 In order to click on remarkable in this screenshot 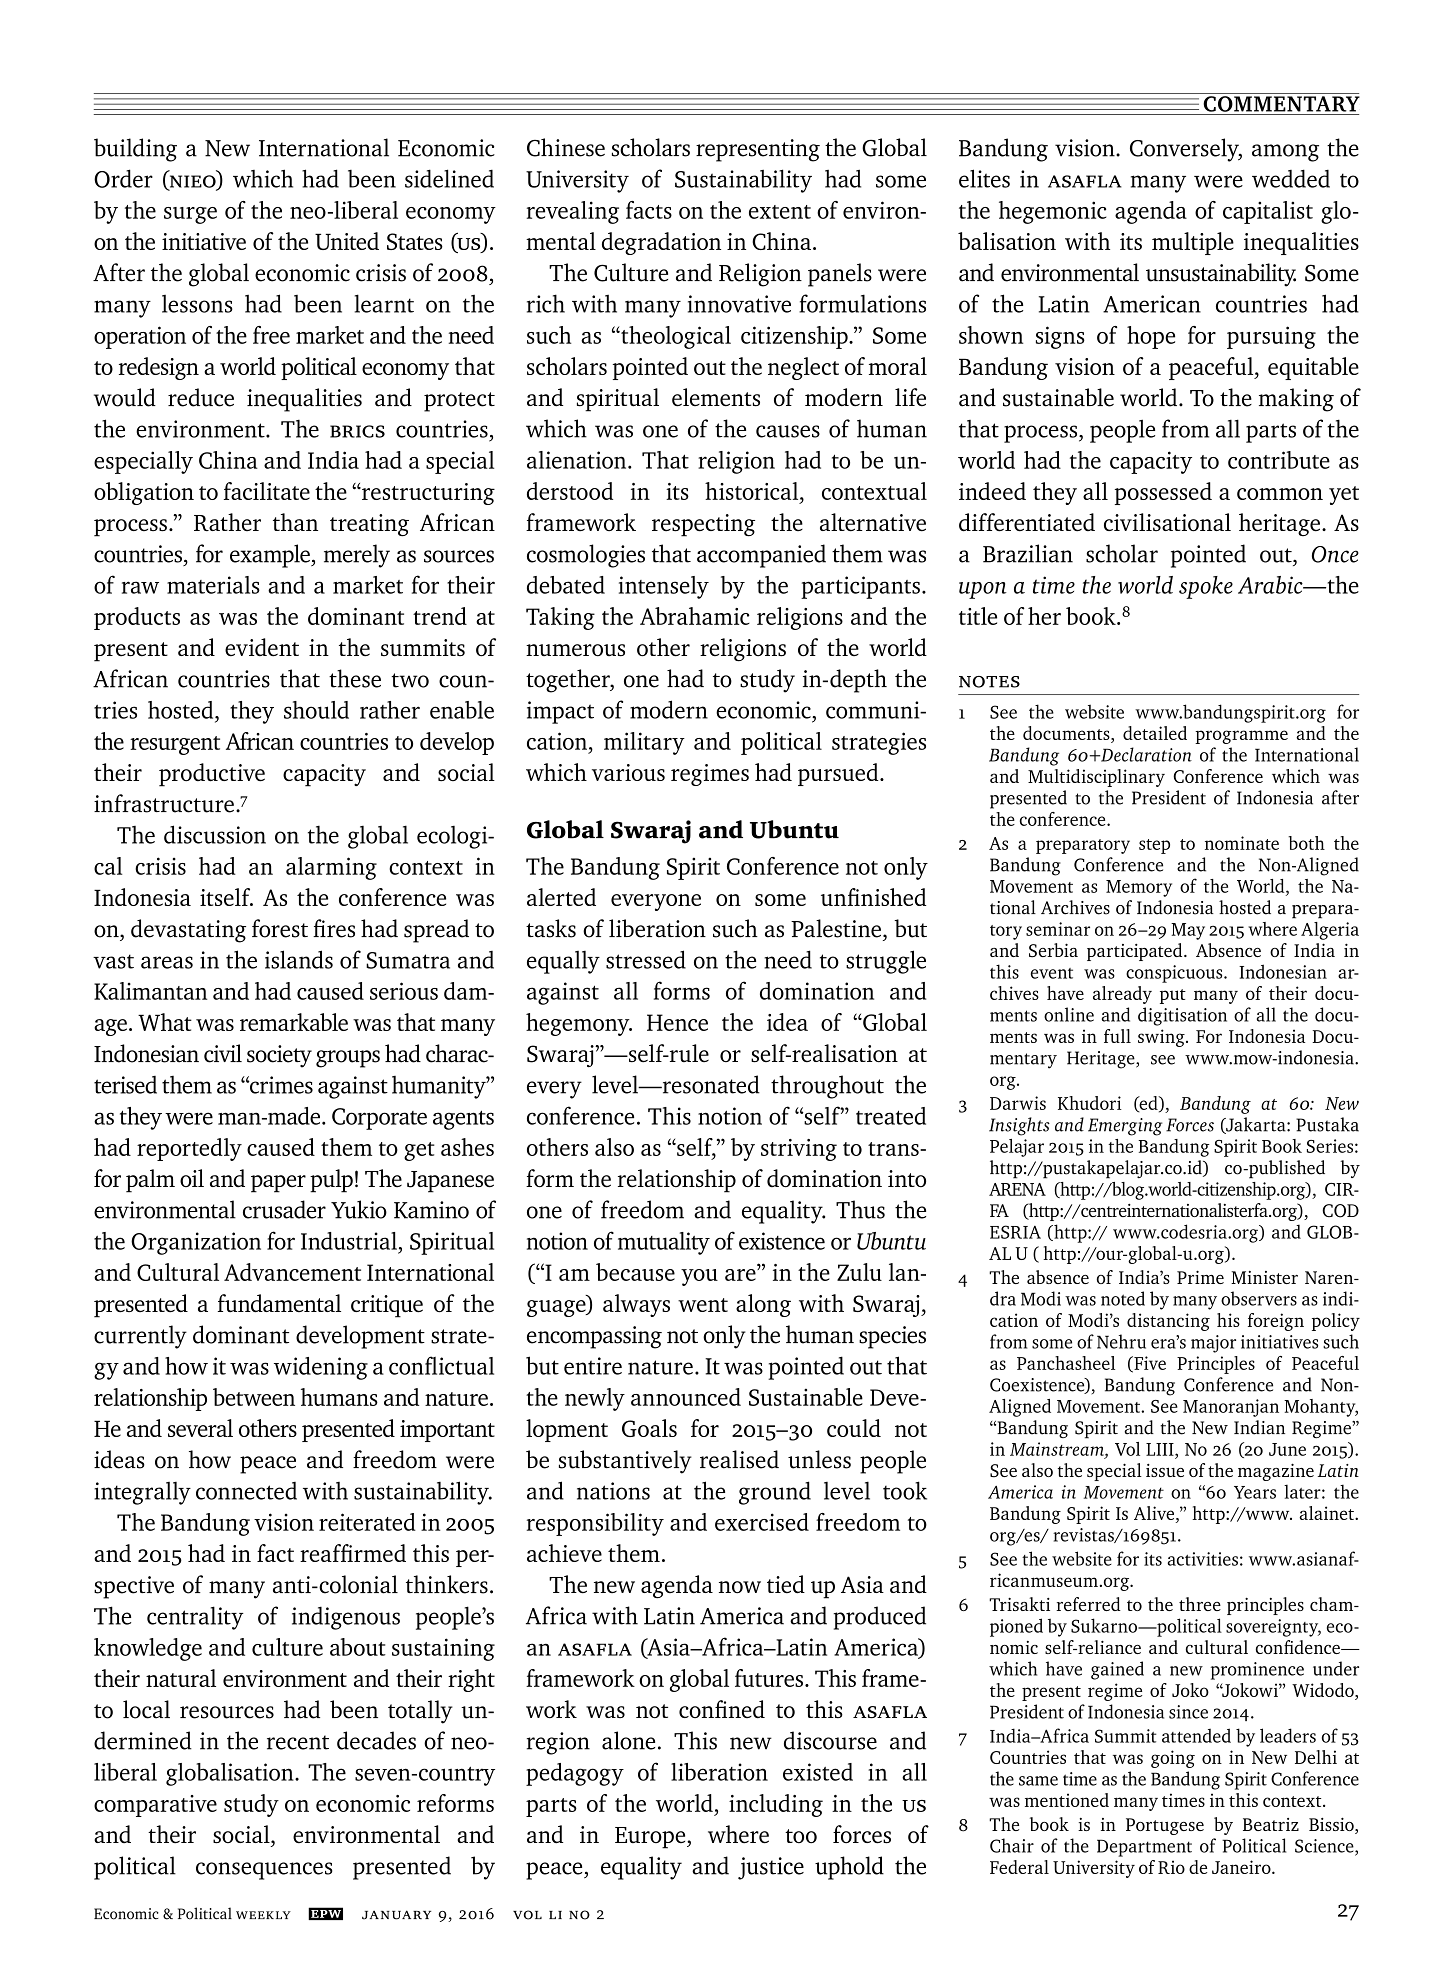, I will do `click(294, 1022)`.
